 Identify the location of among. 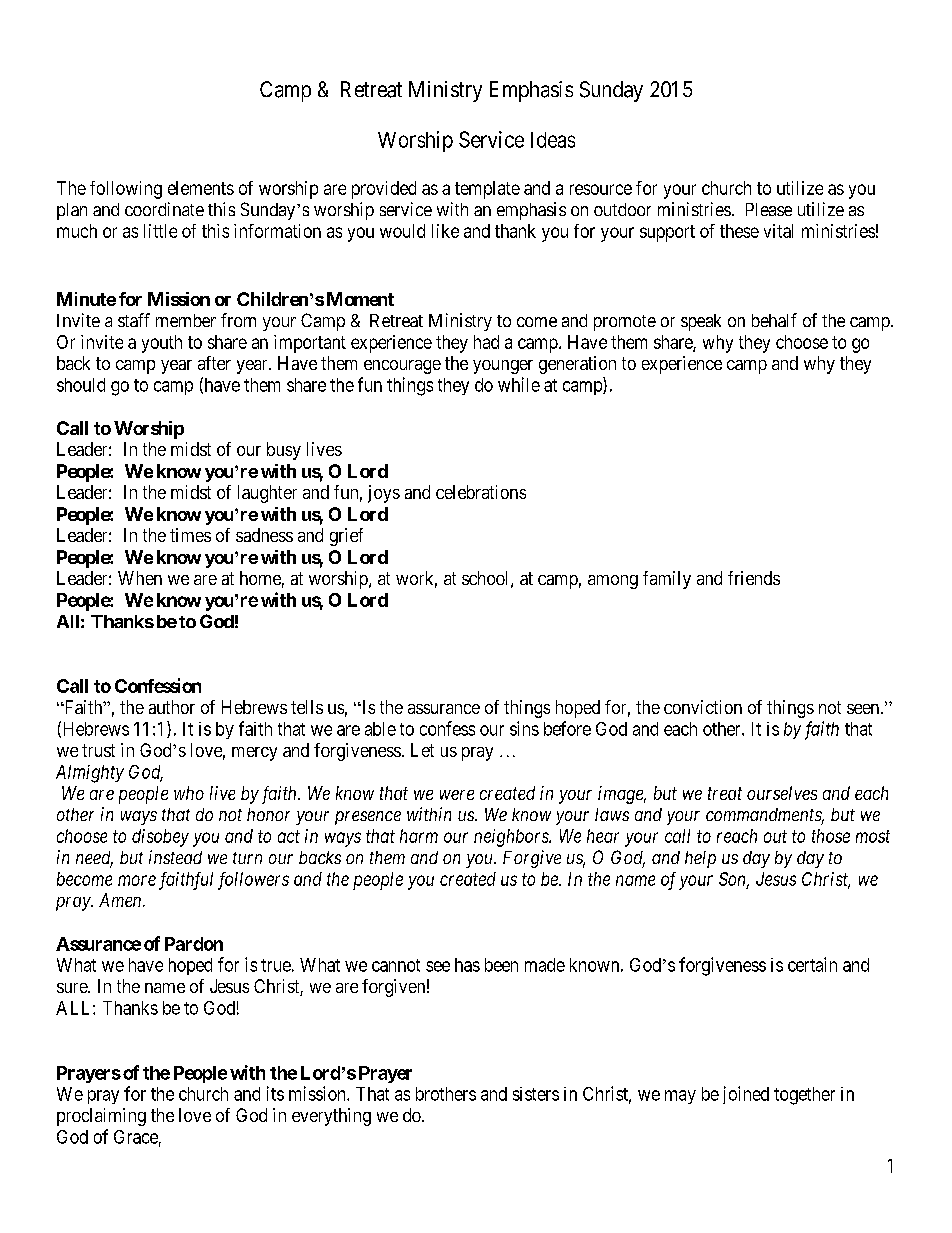
(613, 582).
